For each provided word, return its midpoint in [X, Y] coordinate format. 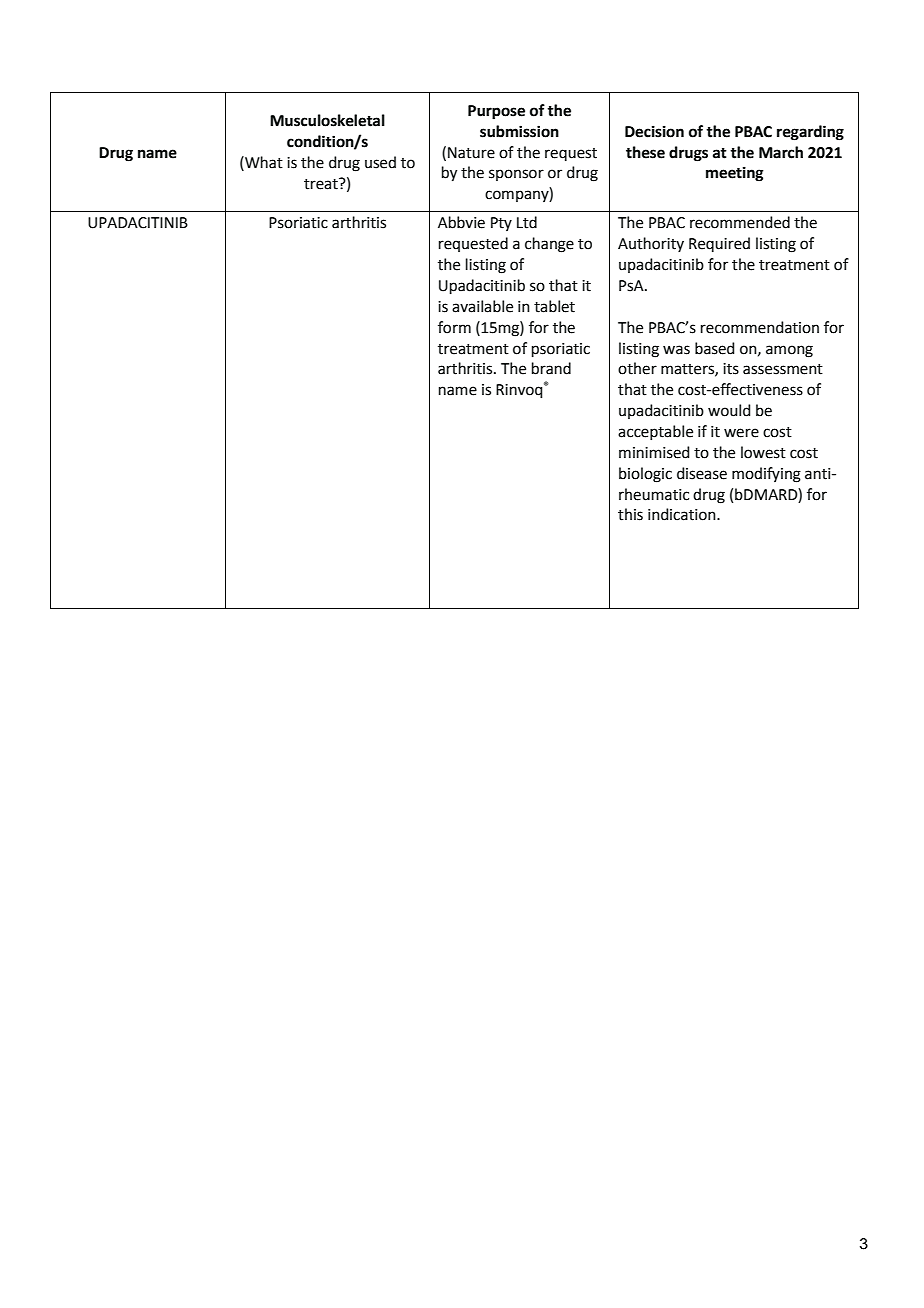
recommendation [760, 327]
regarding [810, 133]
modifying [766, 475]
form [454, 327]
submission [519, 131]
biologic [645, 475]
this [630, 514]
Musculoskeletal [327, 120]
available [482, 306]
